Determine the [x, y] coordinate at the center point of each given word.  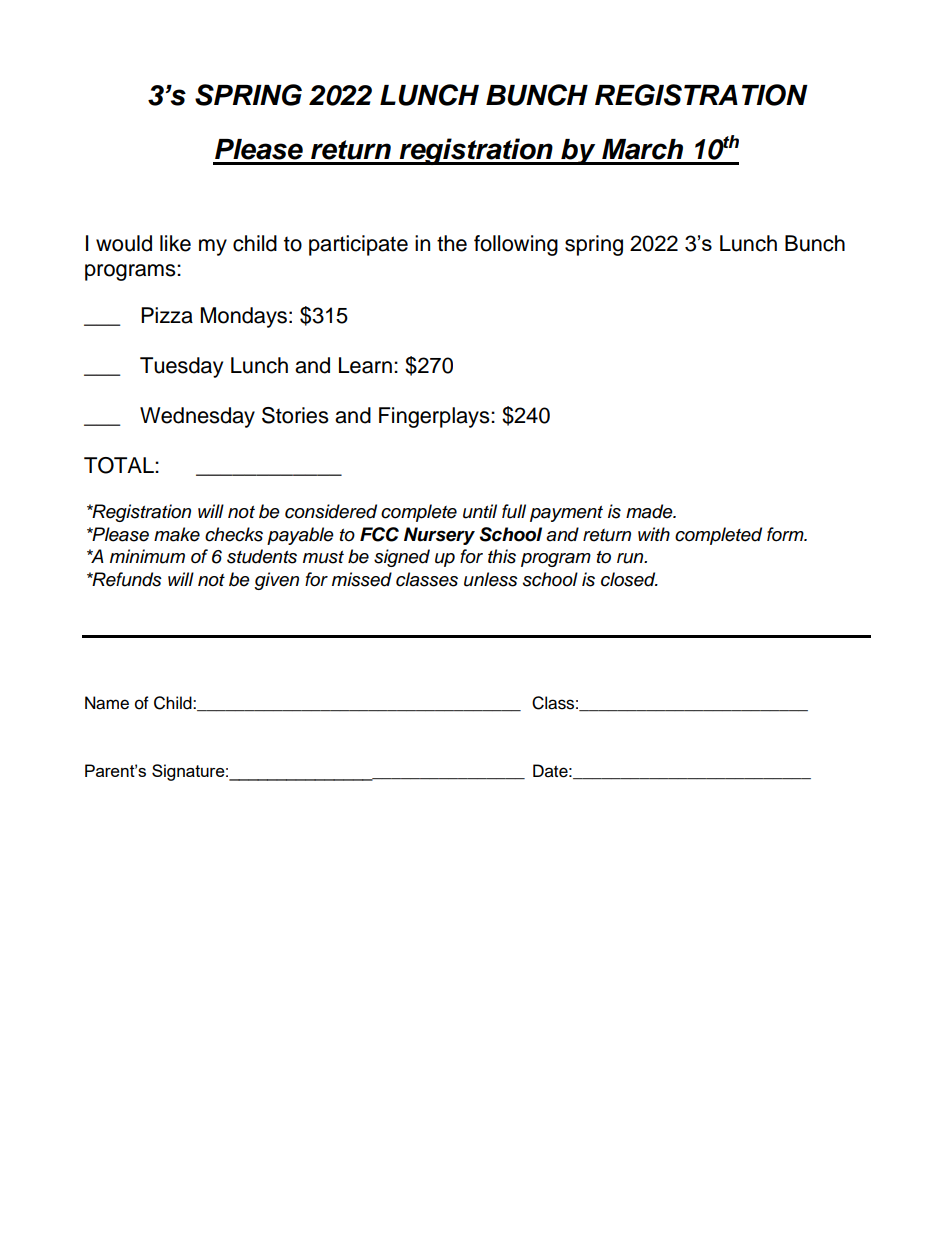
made [650, 511]
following [516, 245]
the [452, 243]
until [480, 511]
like [175, 243]
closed [629, 579]
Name [107, 703]
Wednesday [197, 417]
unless [491, 579]
